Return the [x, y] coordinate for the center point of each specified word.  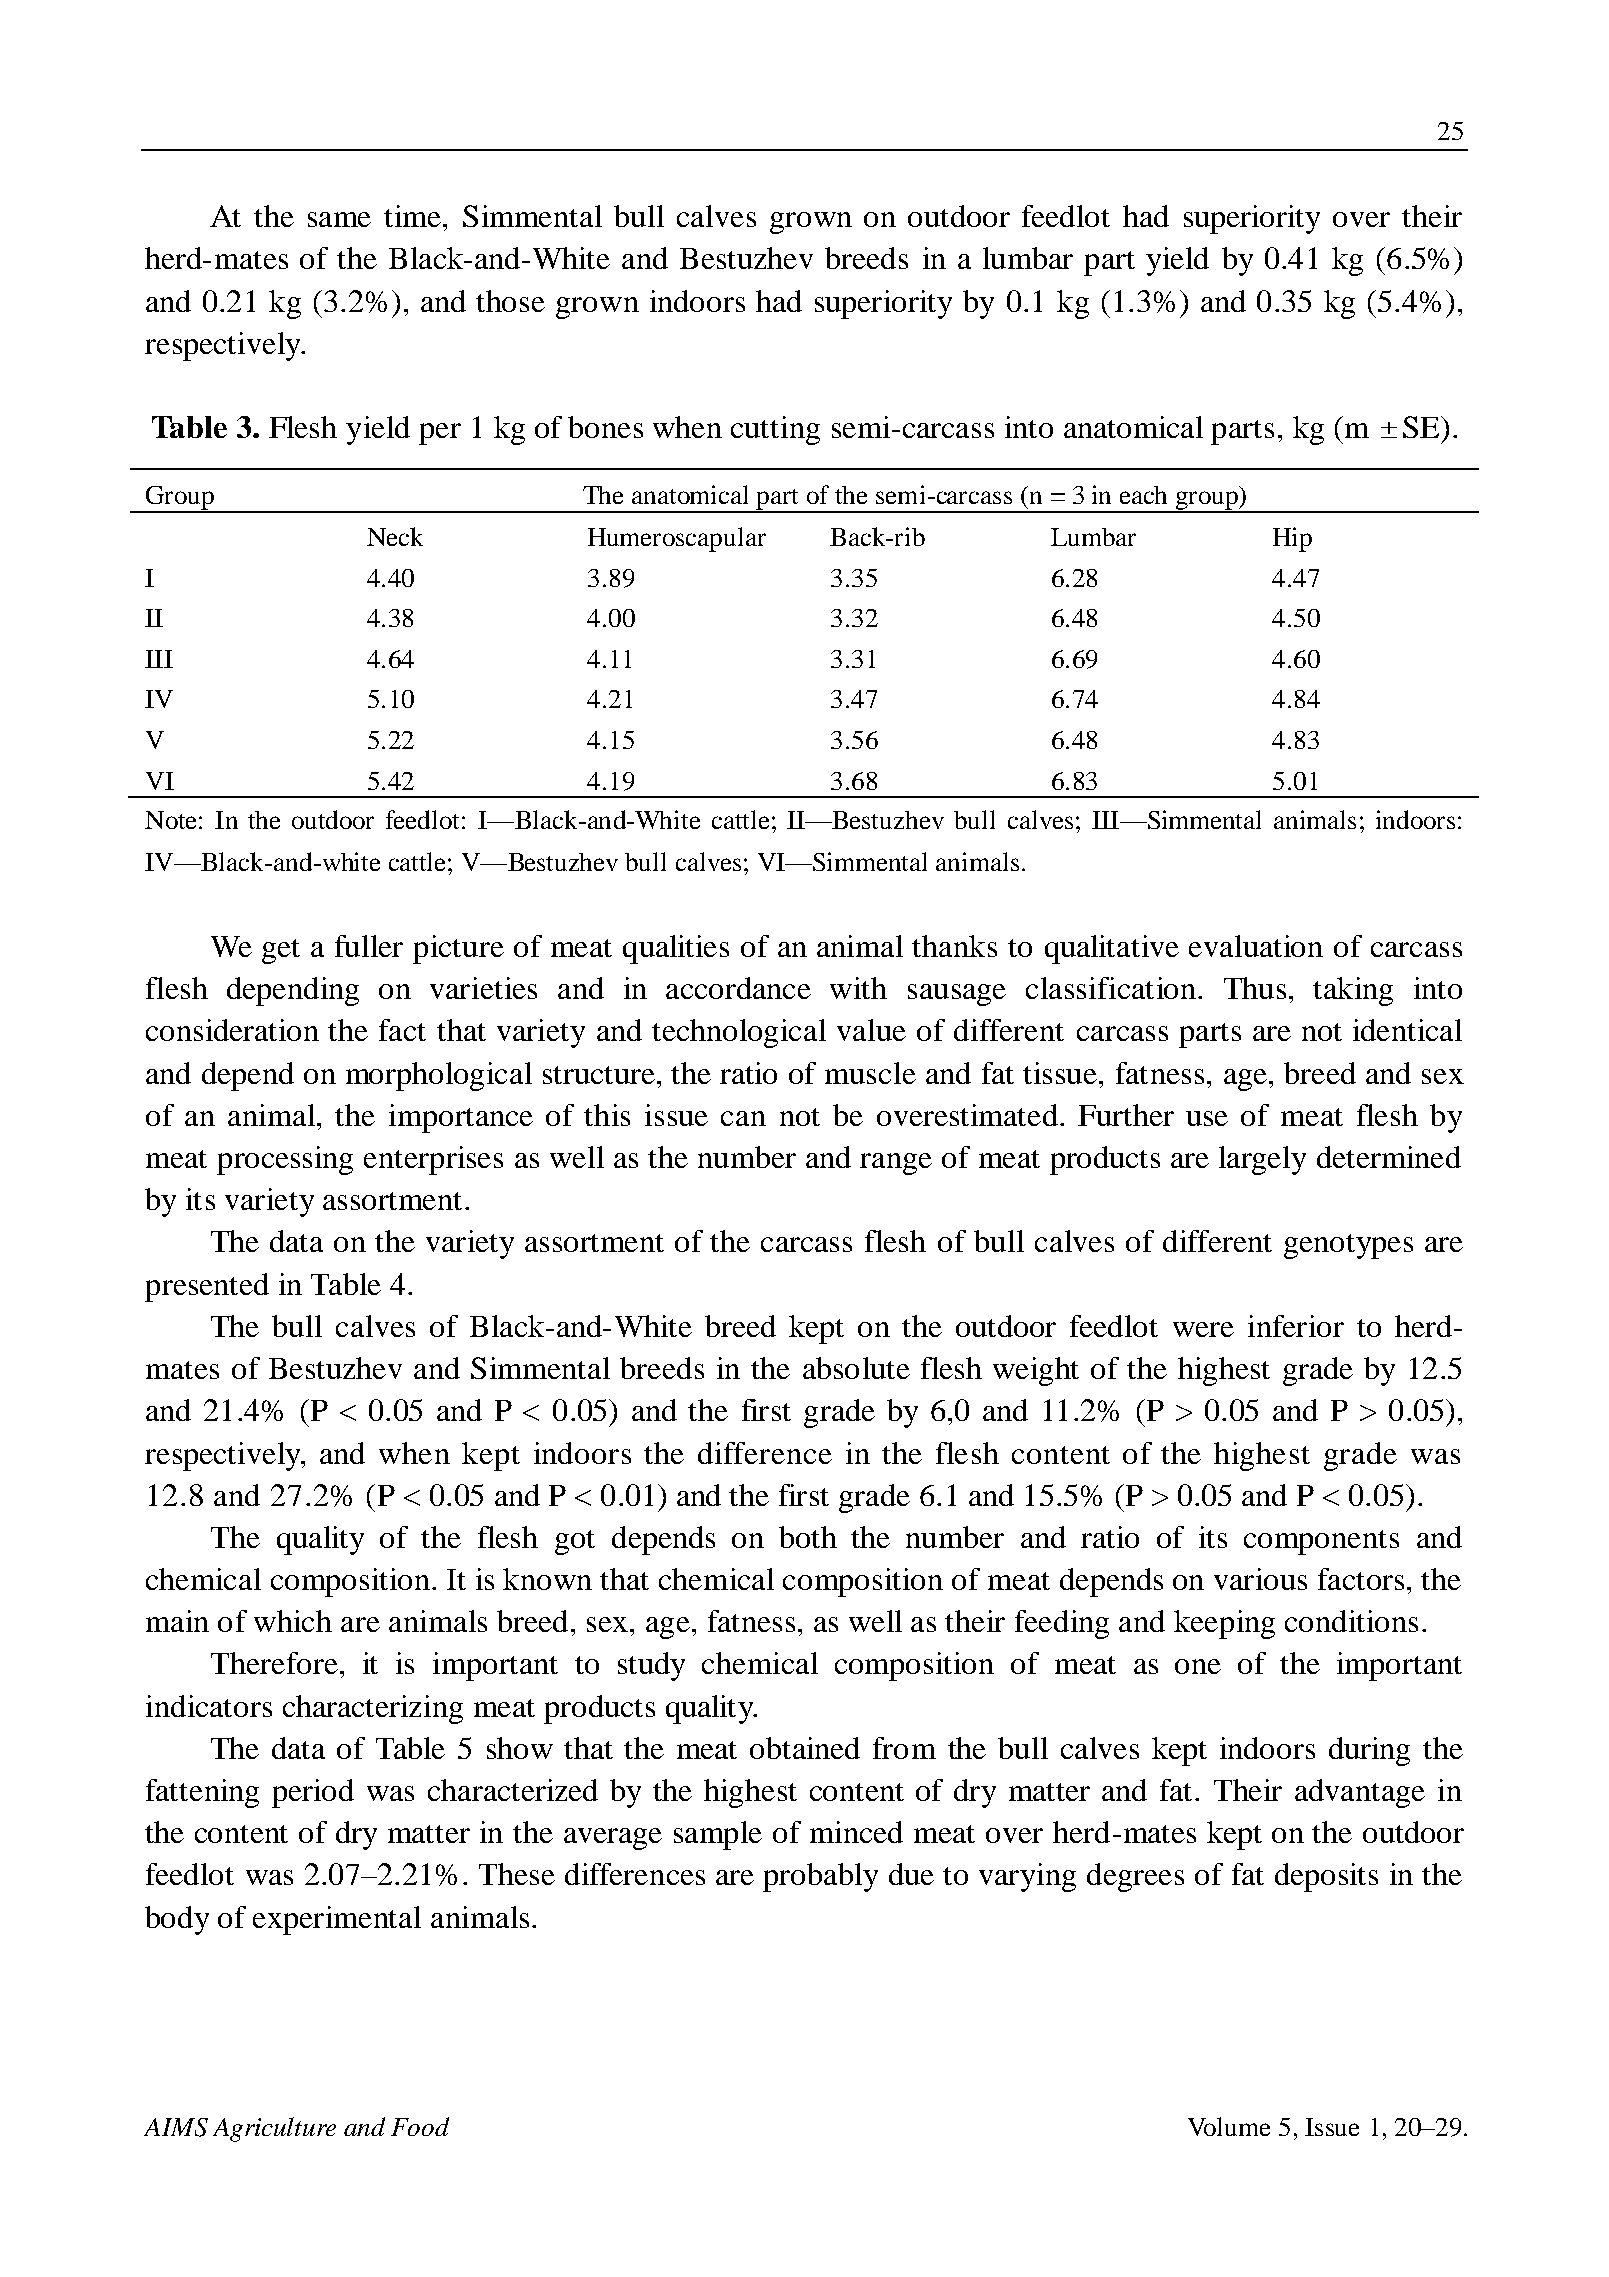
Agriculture [274, 2129]
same [339, 219]
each [1143, 495]
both [808, 1537]
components [1321, 1542]
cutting [775, 430]
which [293, 1621]
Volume [1229, 2126]
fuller [369, 946]
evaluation [1256, 946]
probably [820, 1877]
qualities [676, 949]
